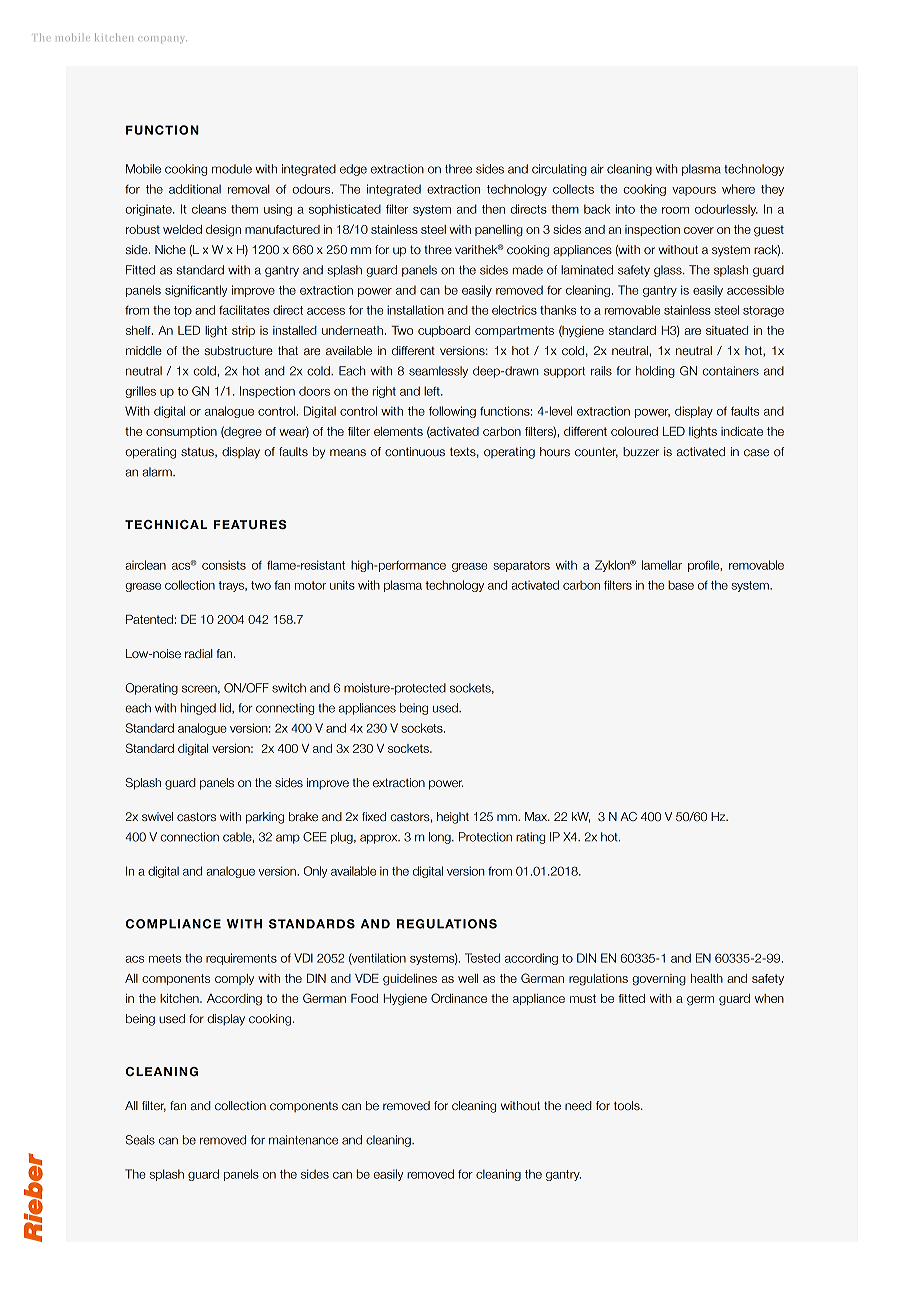 This image has height=1308, width=924. Describe the element at coordinates (694, 191) in the image. I see `vapours` at that location.
